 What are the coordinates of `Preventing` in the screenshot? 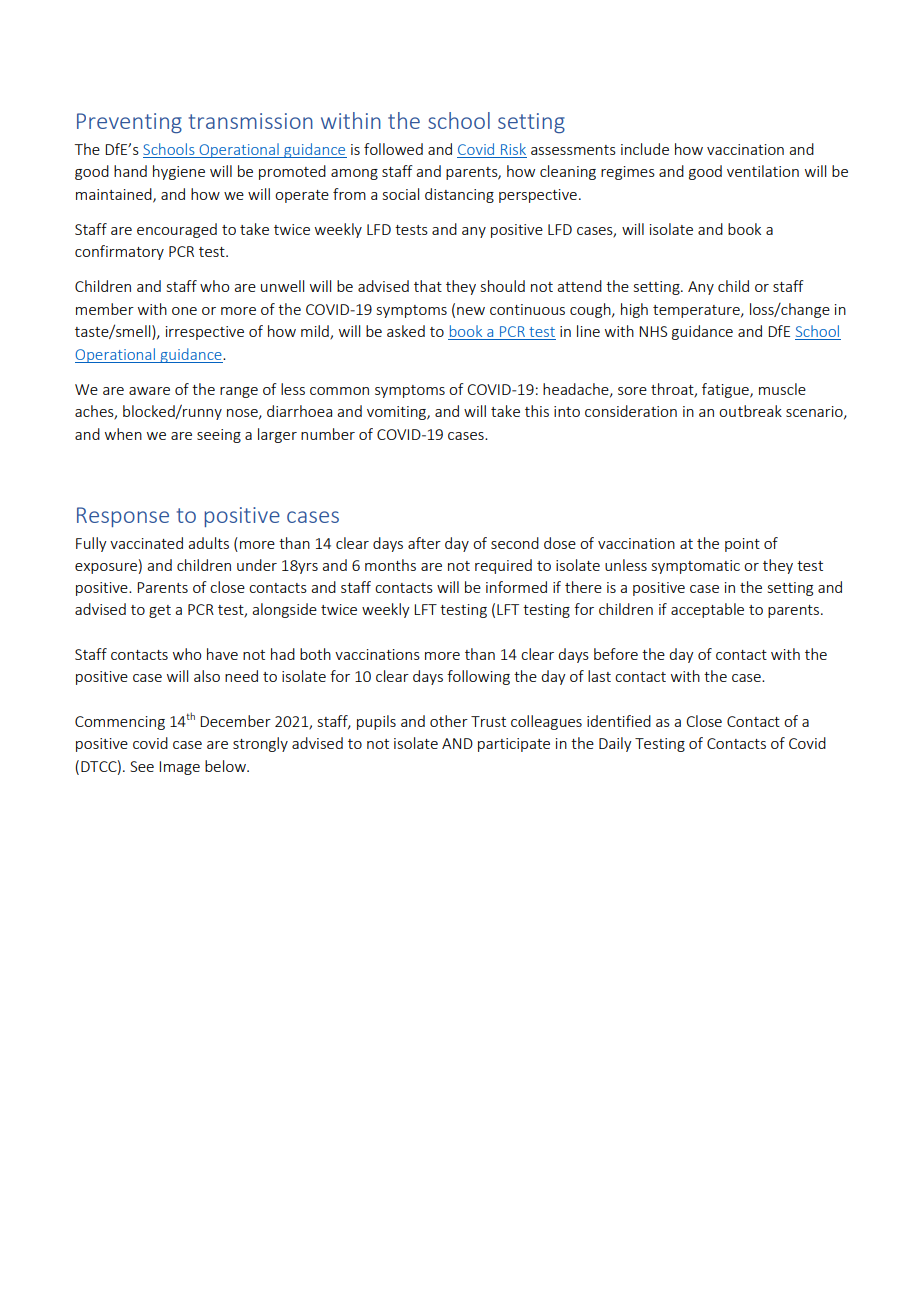 It's located at (129, 123).
